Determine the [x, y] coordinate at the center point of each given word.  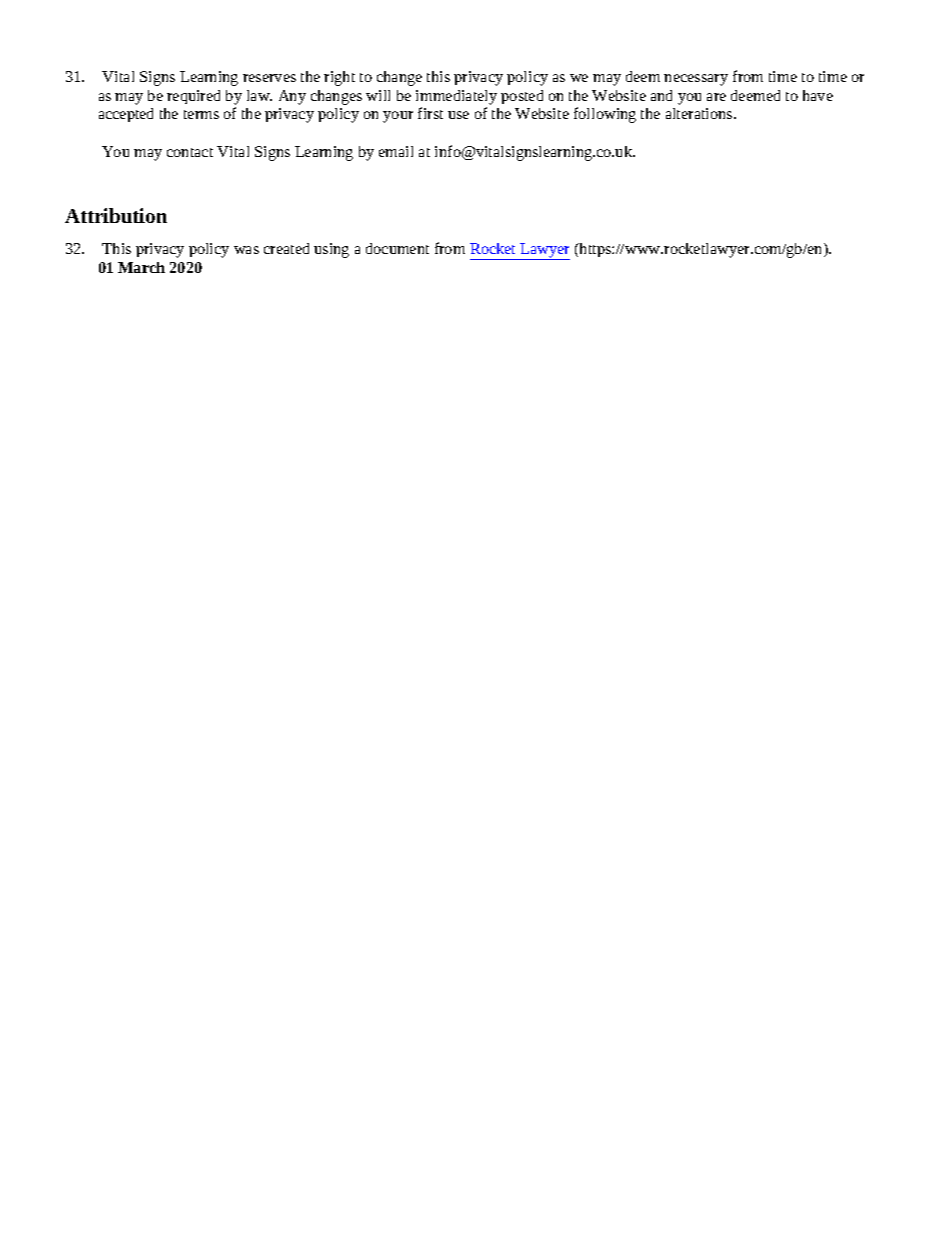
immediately [456, 97]
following [605, 115]
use [458, 115]
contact [190, 152]
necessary [696, 80]
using [331, 250]
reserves [269, 78]
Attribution [116, 215]
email [396, 151]
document [397, 248]
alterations [700, 113]
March [141, 267]
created [286, 248]
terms [201, 114]
